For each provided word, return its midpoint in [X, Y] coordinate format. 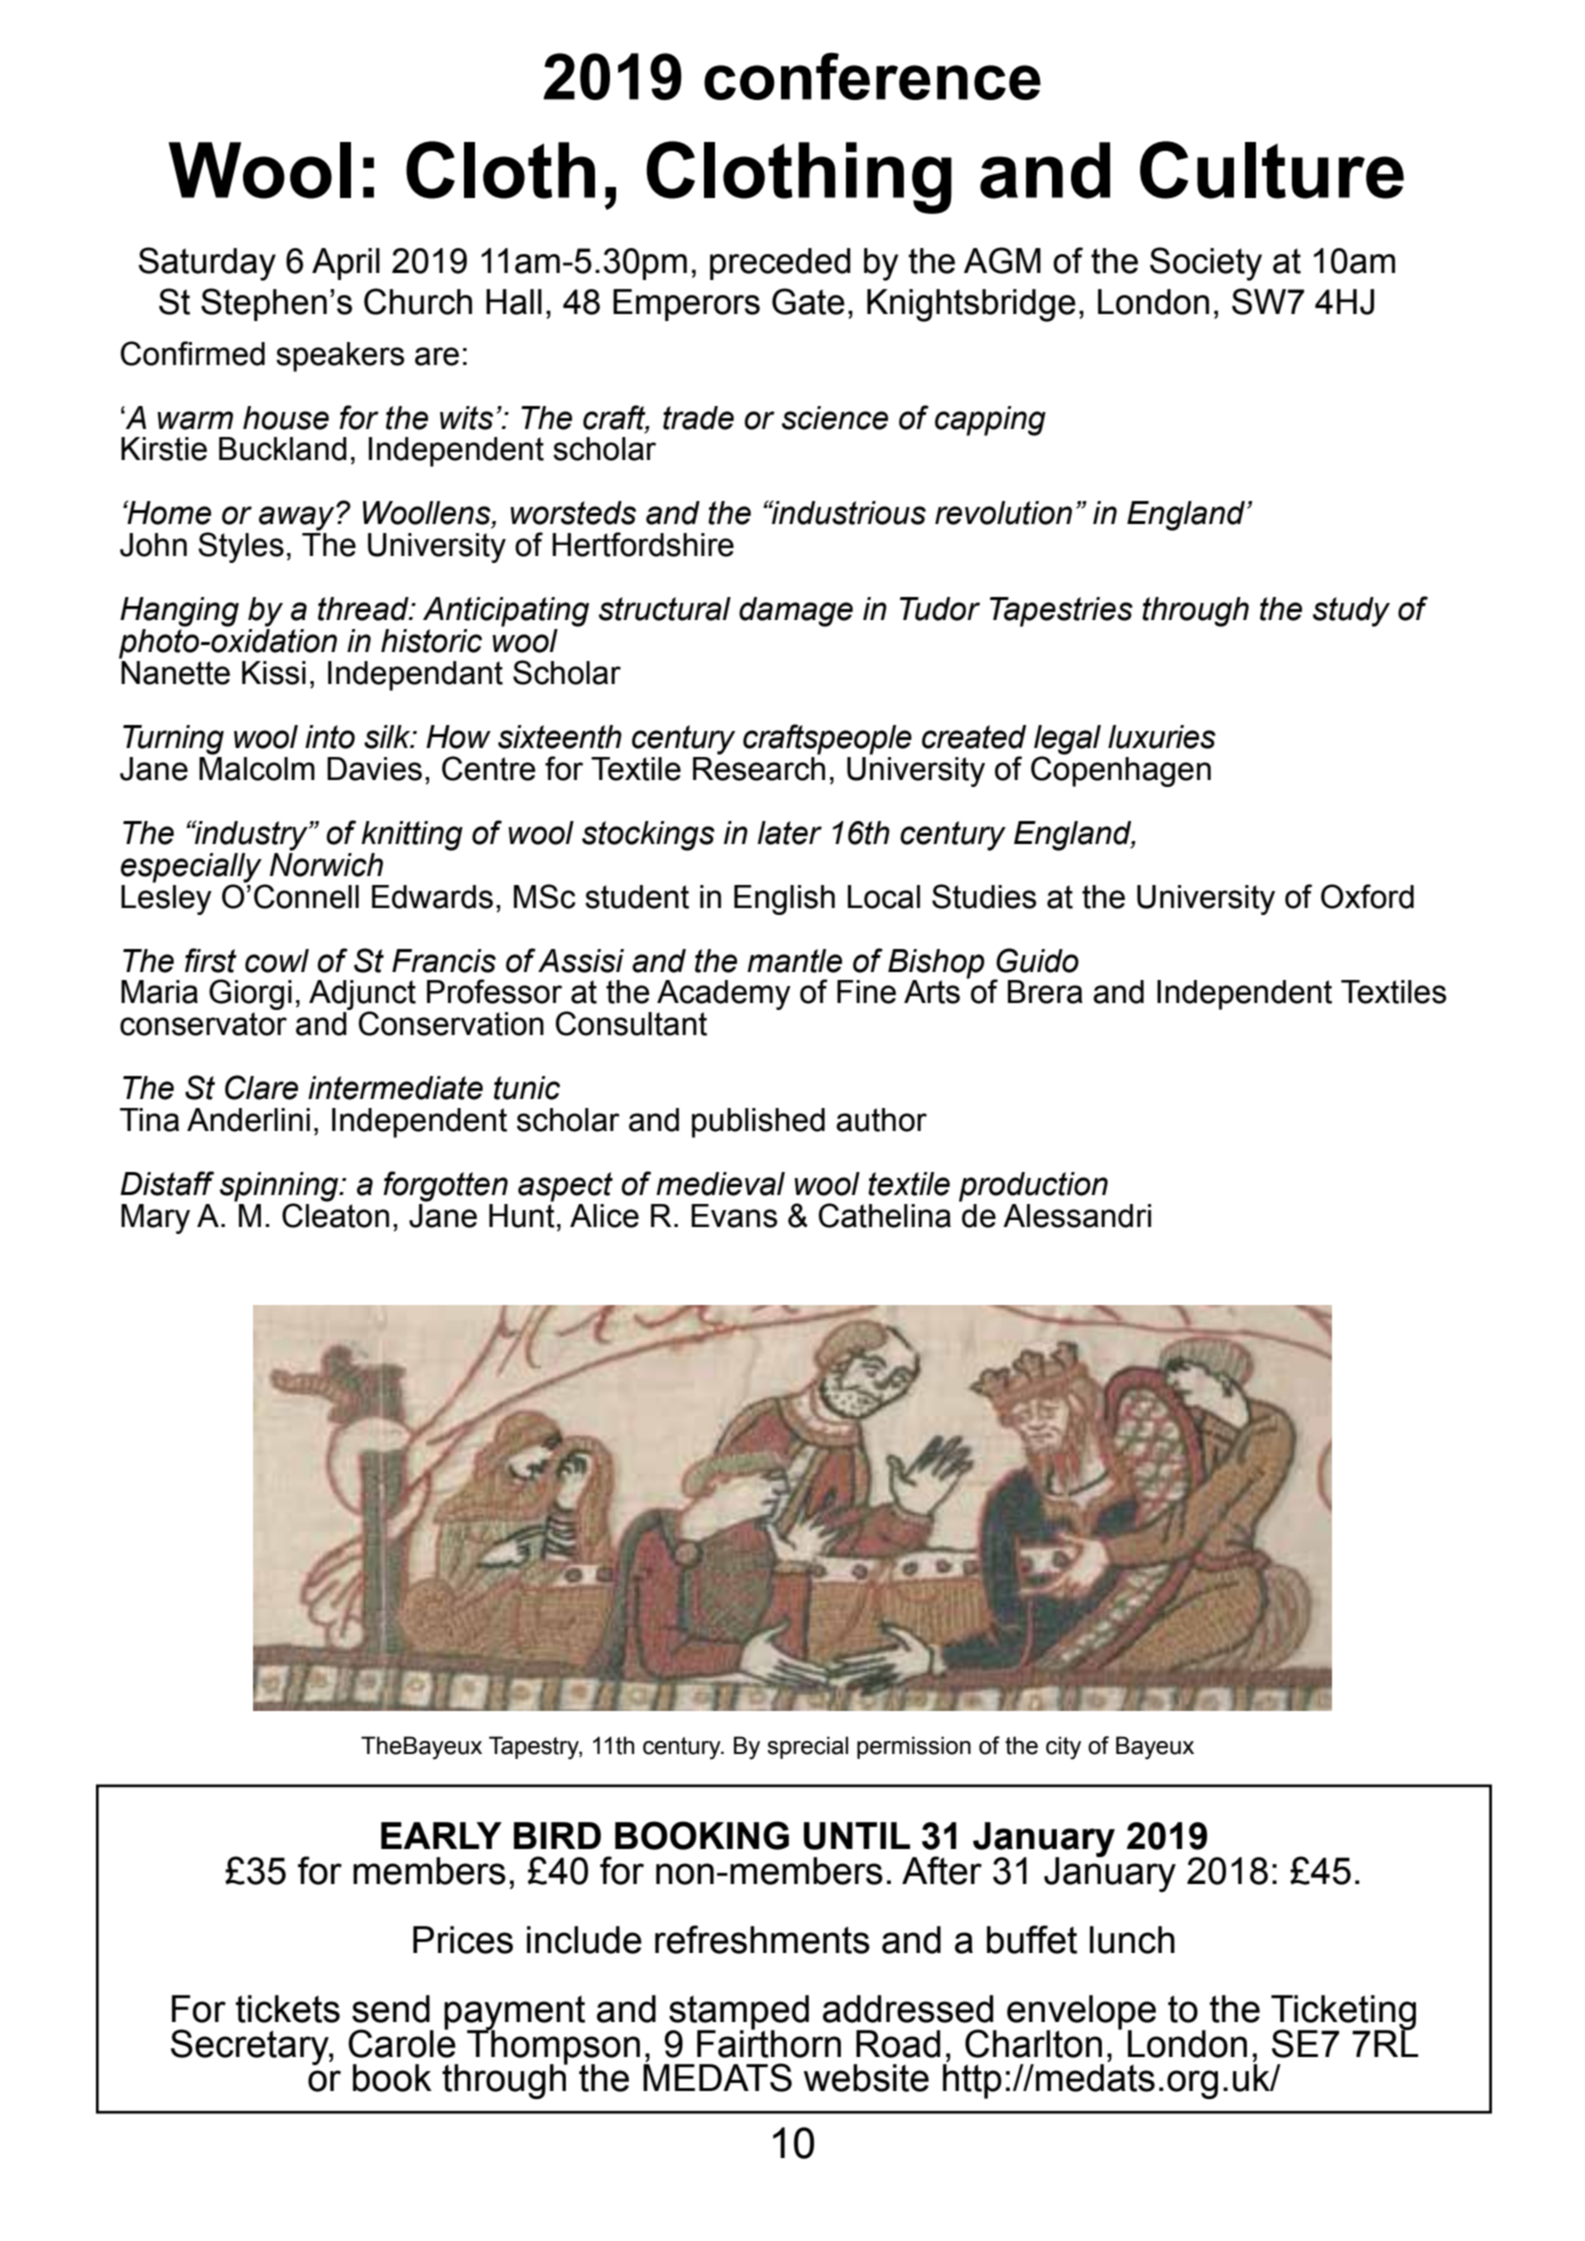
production [1033, 1187]
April [346, 264]
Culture [1272, 170]
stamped [738, 2013]
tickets [288, 2009]
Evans [734, 1216]
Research [759, 769]
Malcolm [257, 769]
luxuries [1162, 737]
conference [872, 76]
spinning [280, 1188]
